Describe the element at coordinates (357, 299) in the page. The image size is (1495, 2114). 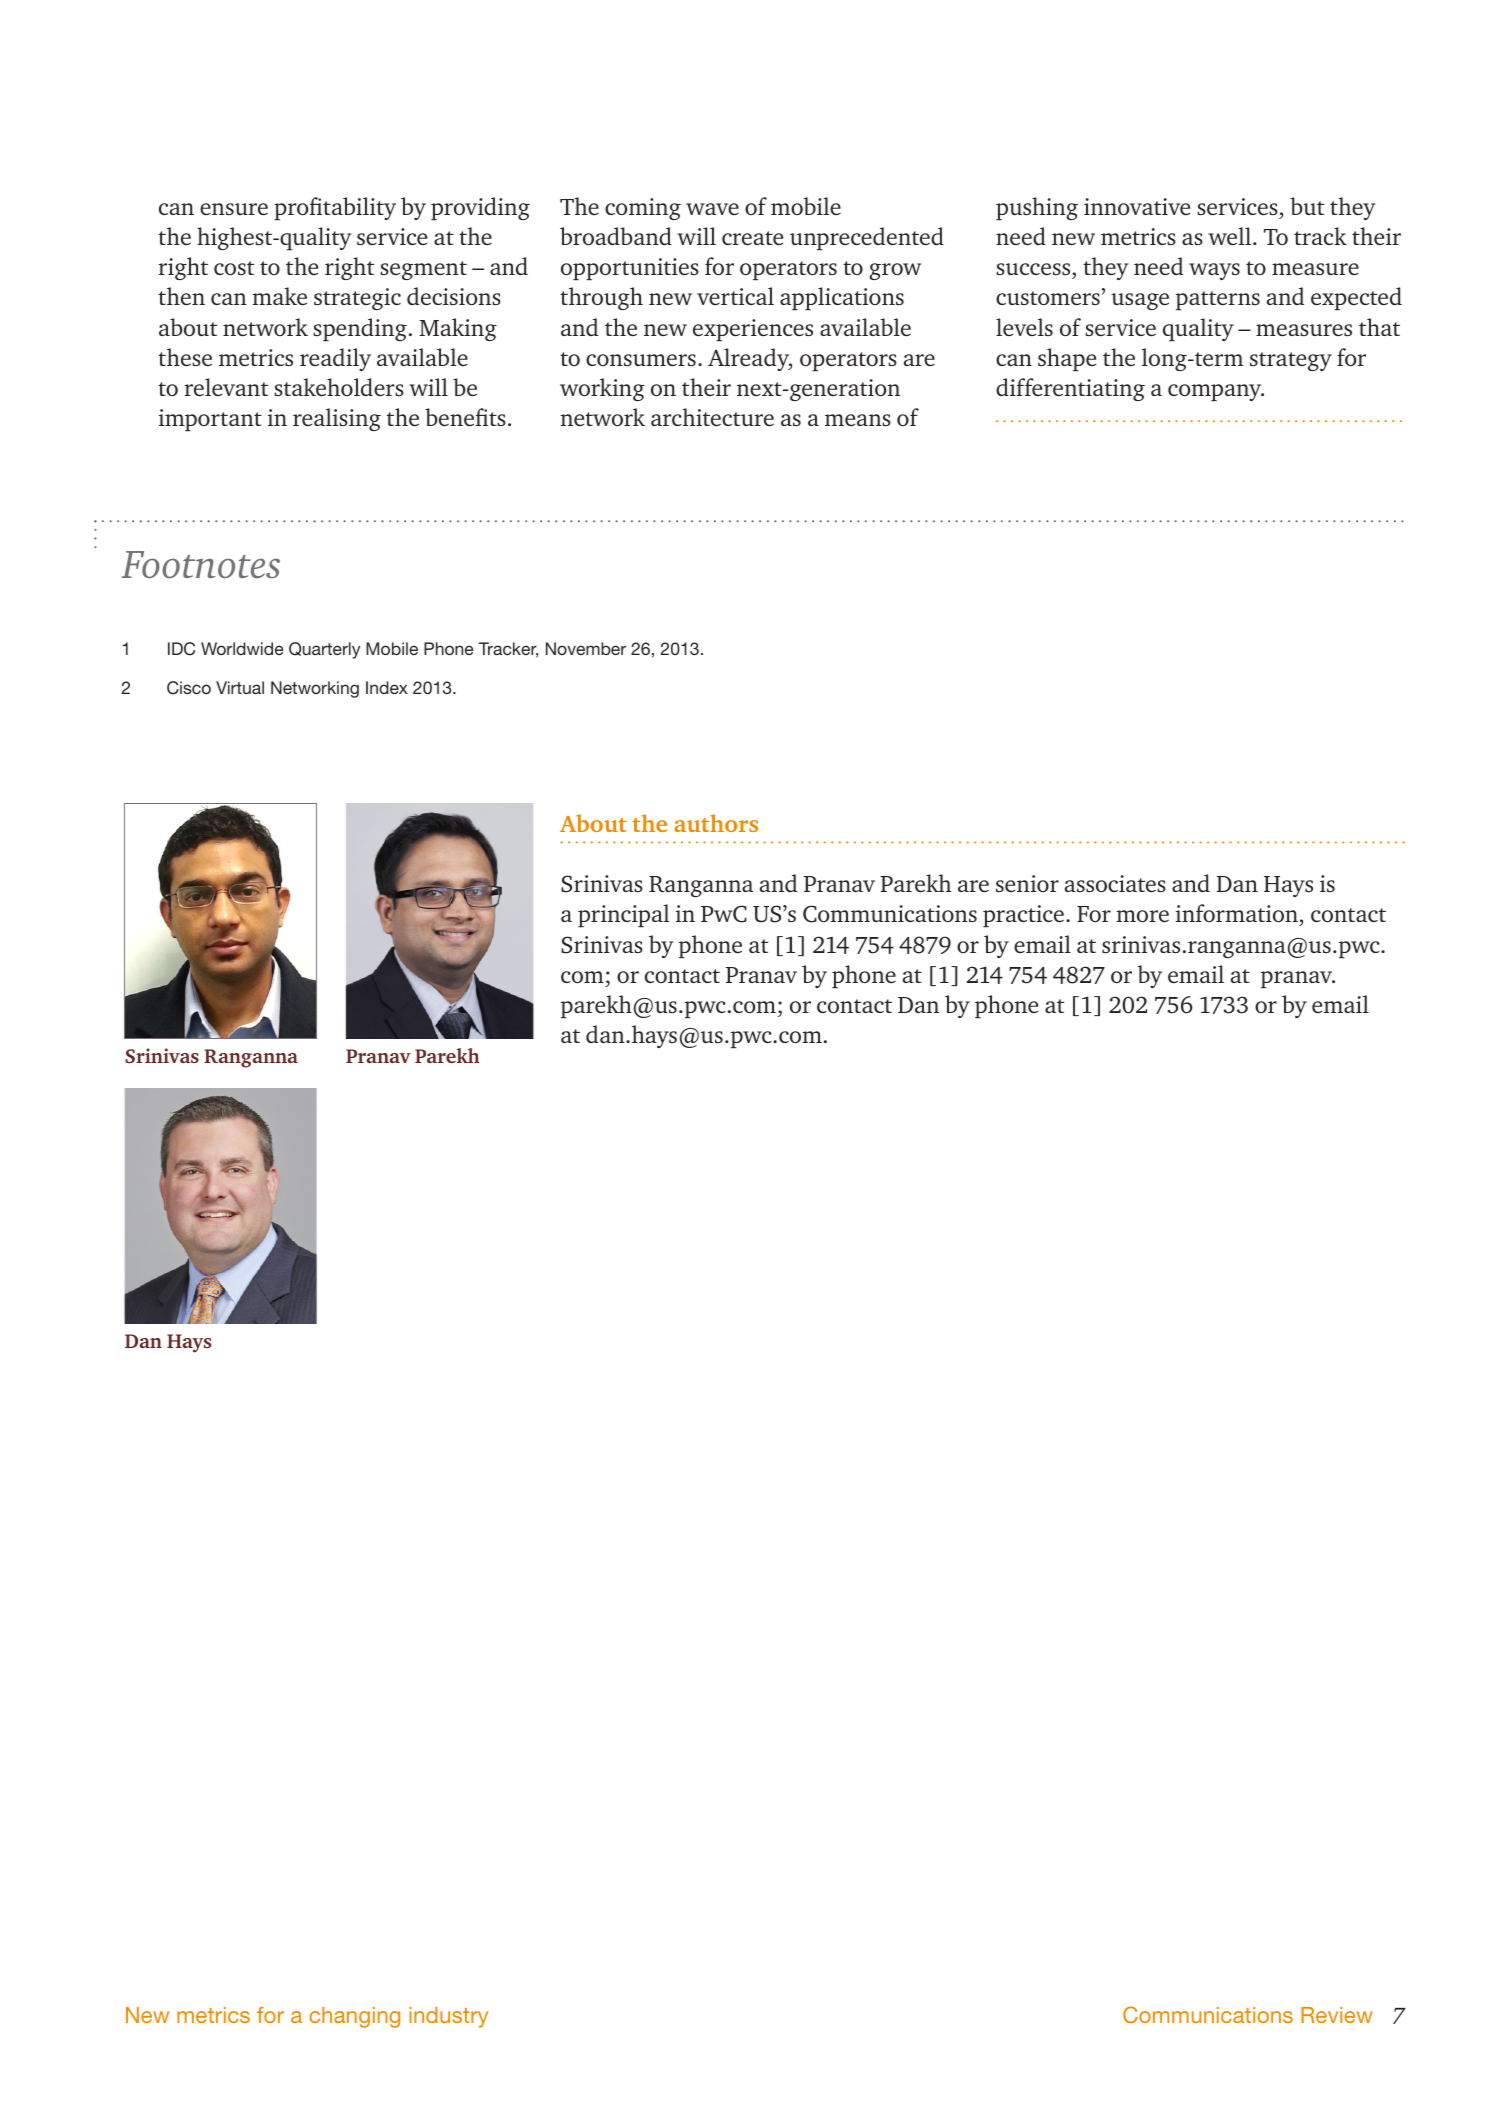
I see `strategic` at that location.
